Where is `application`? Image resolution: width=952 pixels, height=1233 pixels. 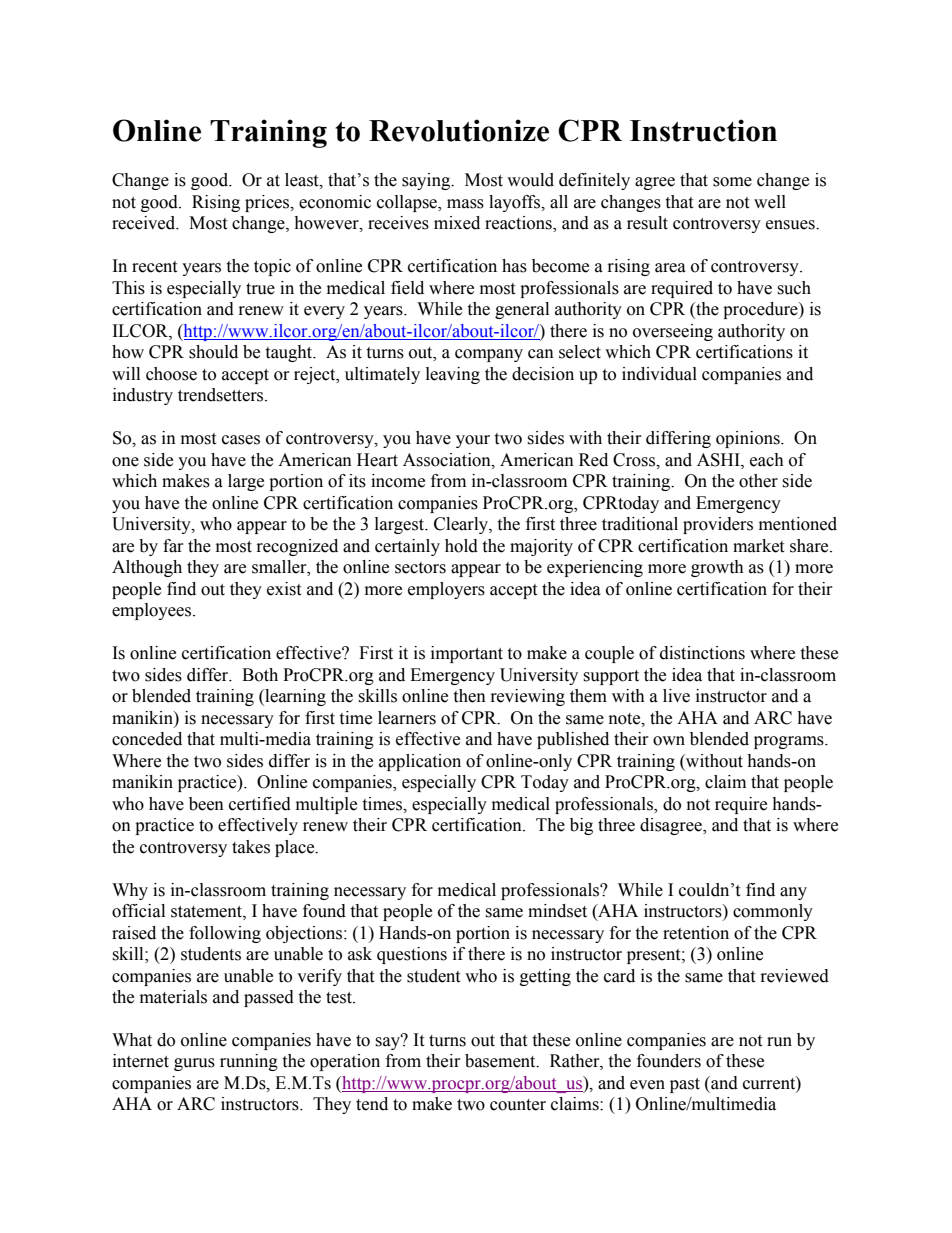
application is located at coordinates (420, 762).
